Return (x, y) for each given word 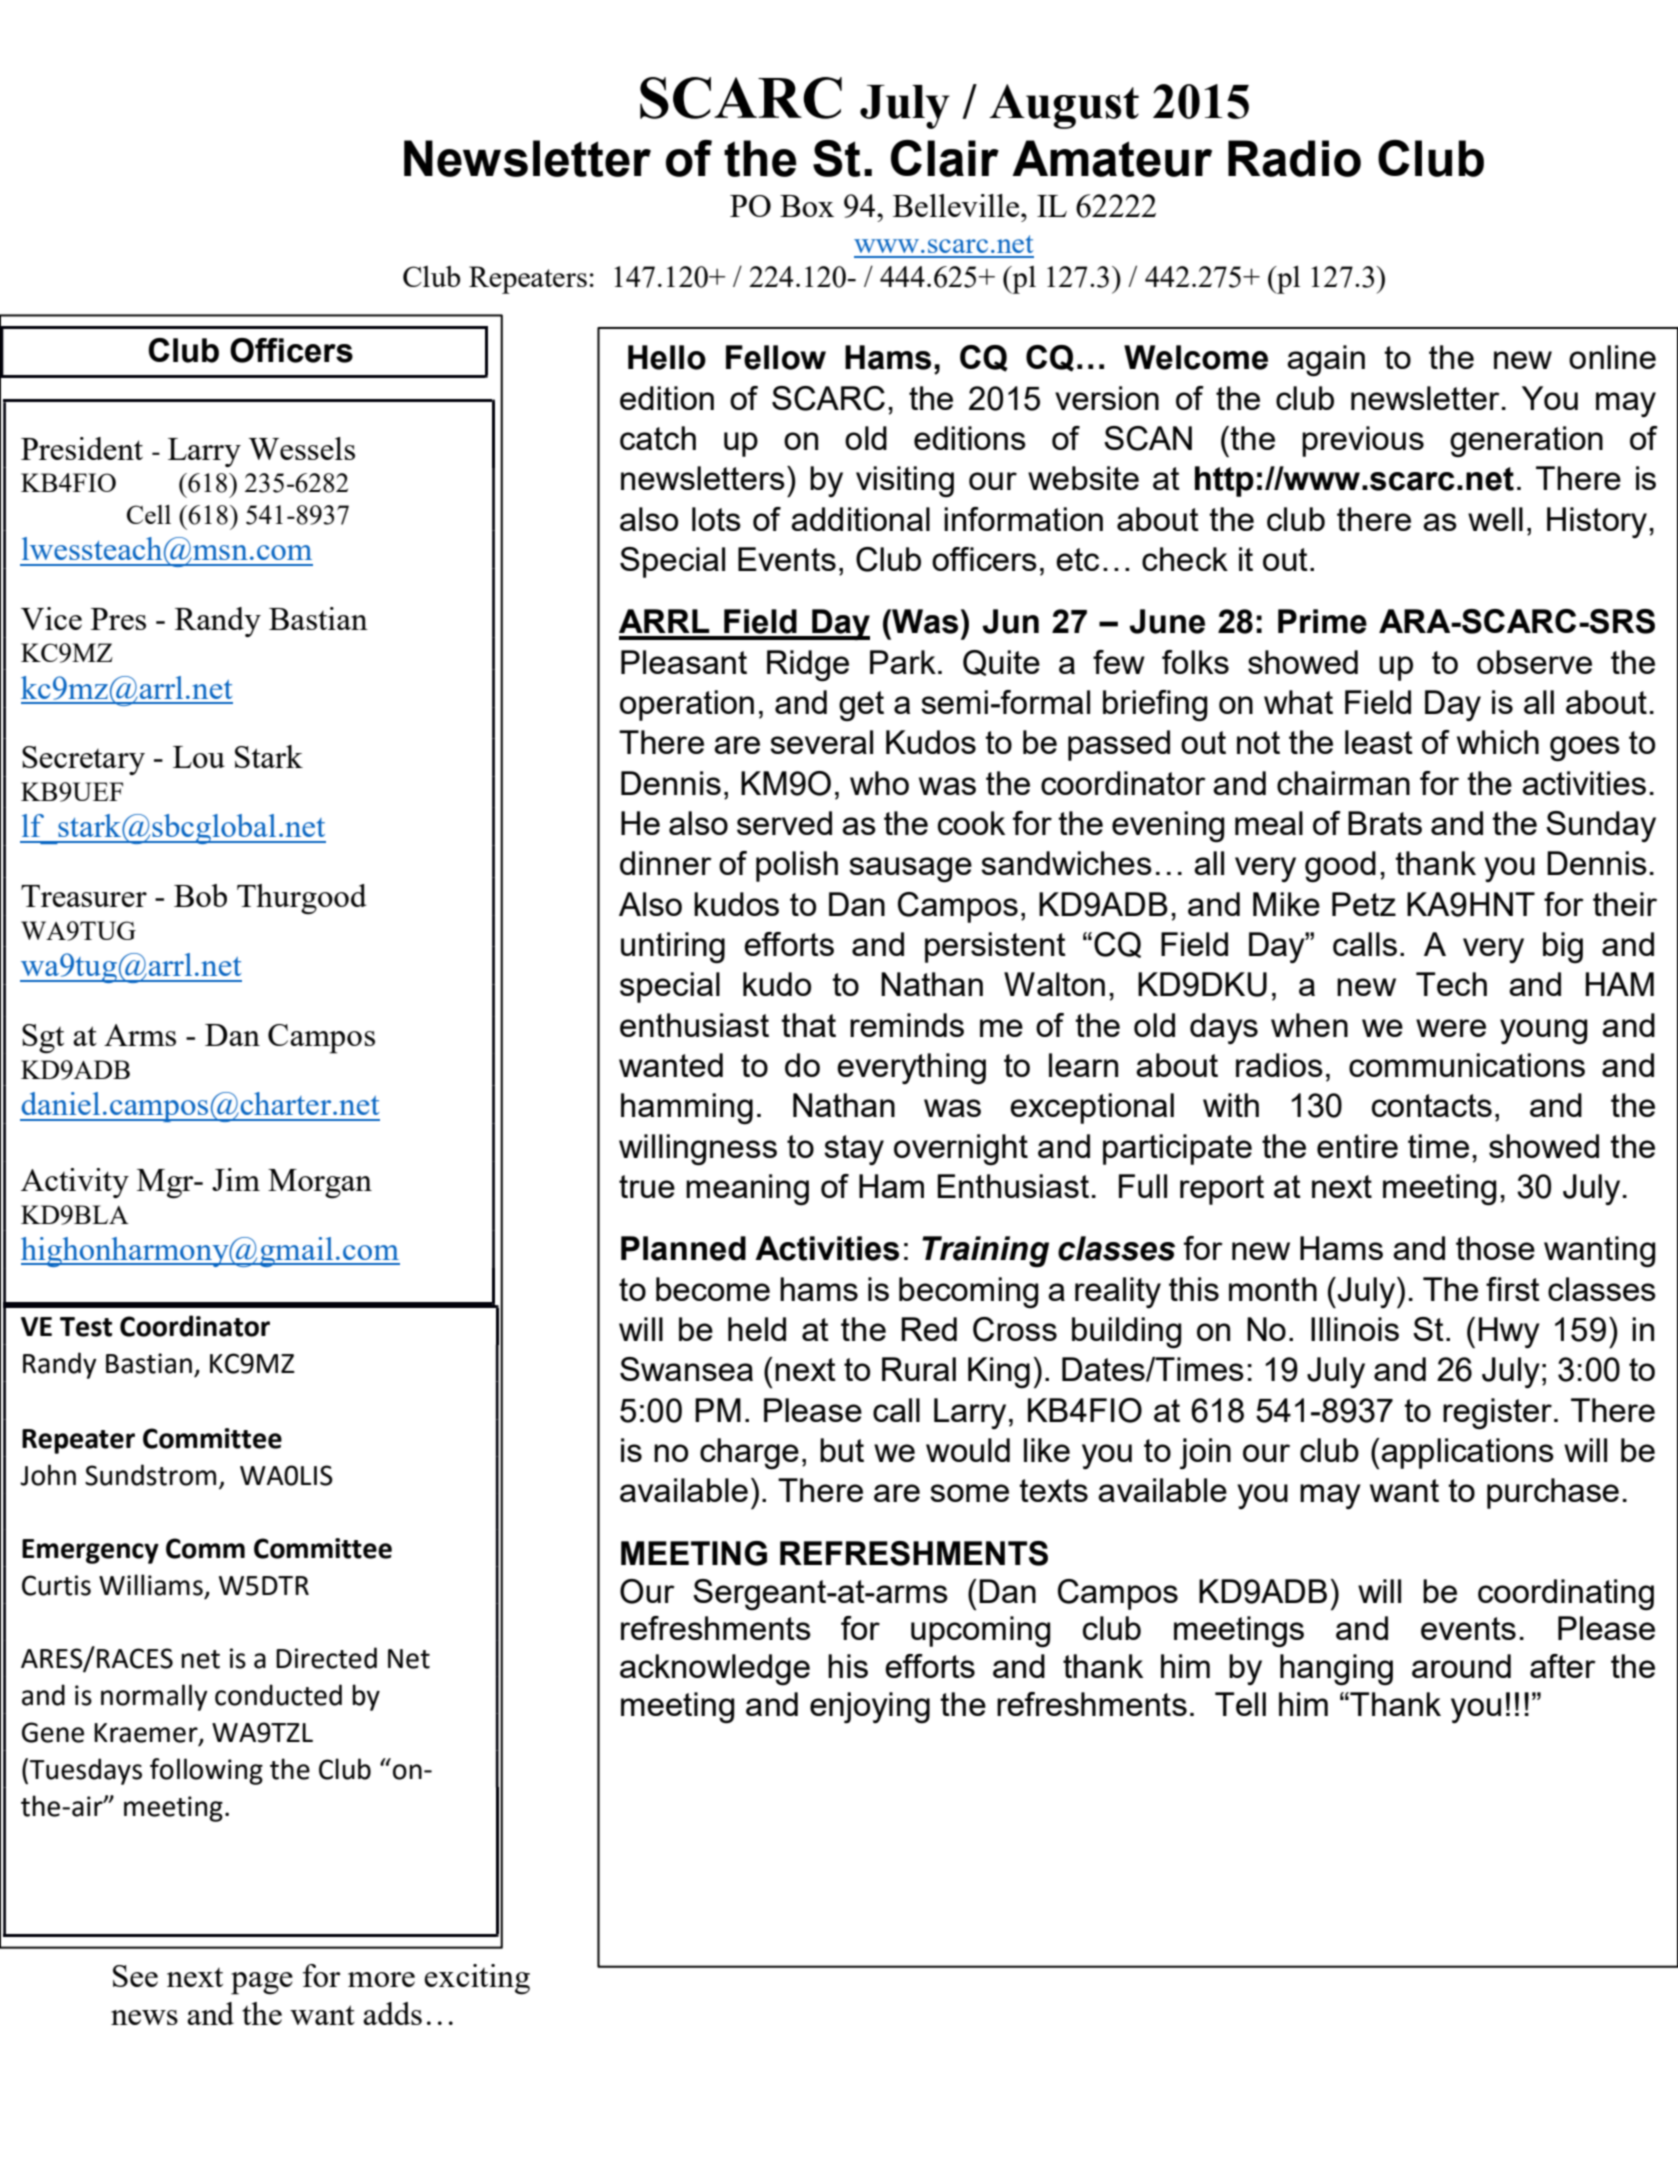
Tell (1240, 1704)
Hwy (1509, 1332)
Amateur (1112, 158)
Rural (919, 1369)
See (135, 1976)
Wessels (302, 448)
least (1379, 742)
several (821, 742)
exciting (477, 1979)
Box (807, 206)
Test (86, 1327)
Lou (199, 757)
